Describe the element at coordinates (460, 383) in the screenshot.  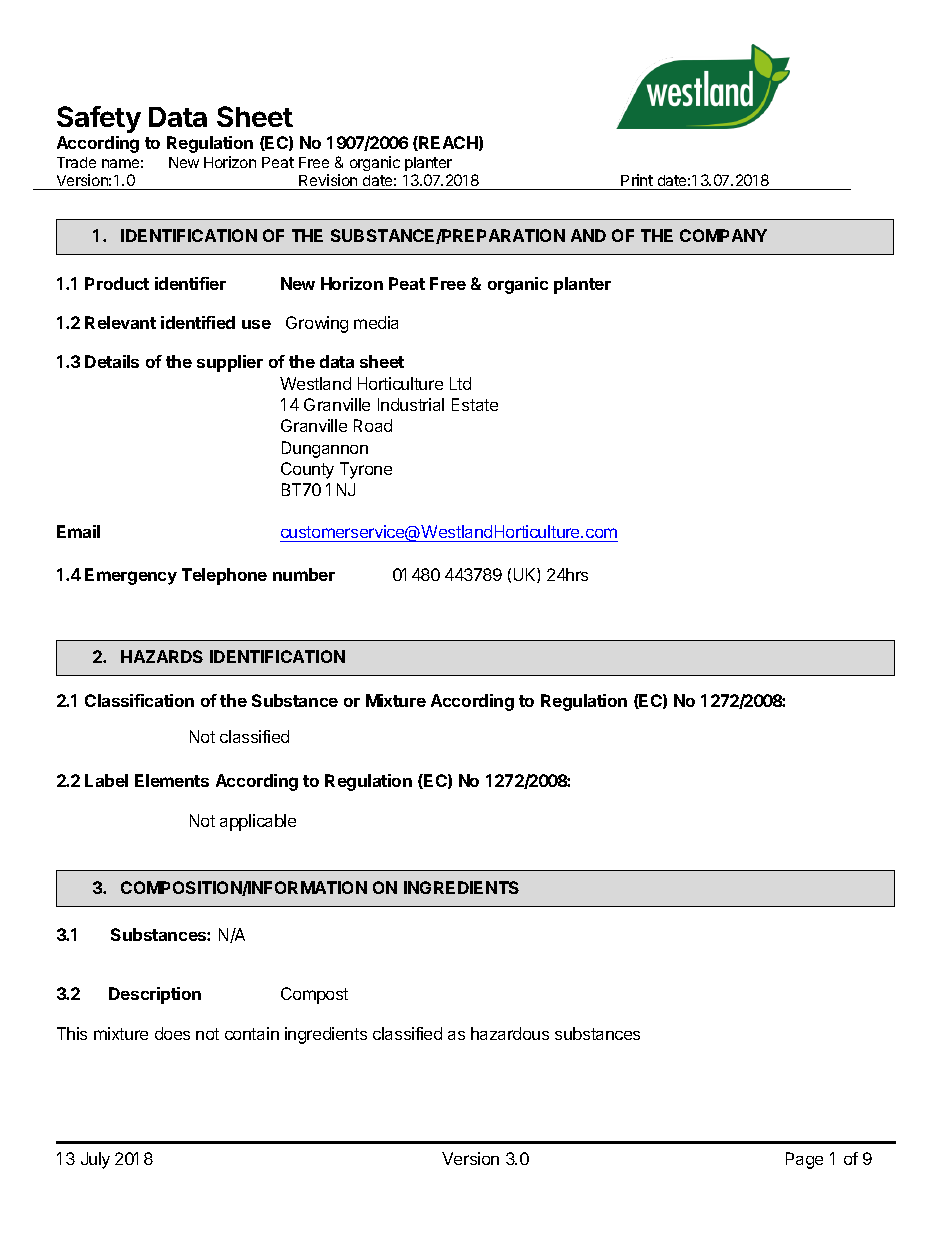
I see `Ltd` at that location.
